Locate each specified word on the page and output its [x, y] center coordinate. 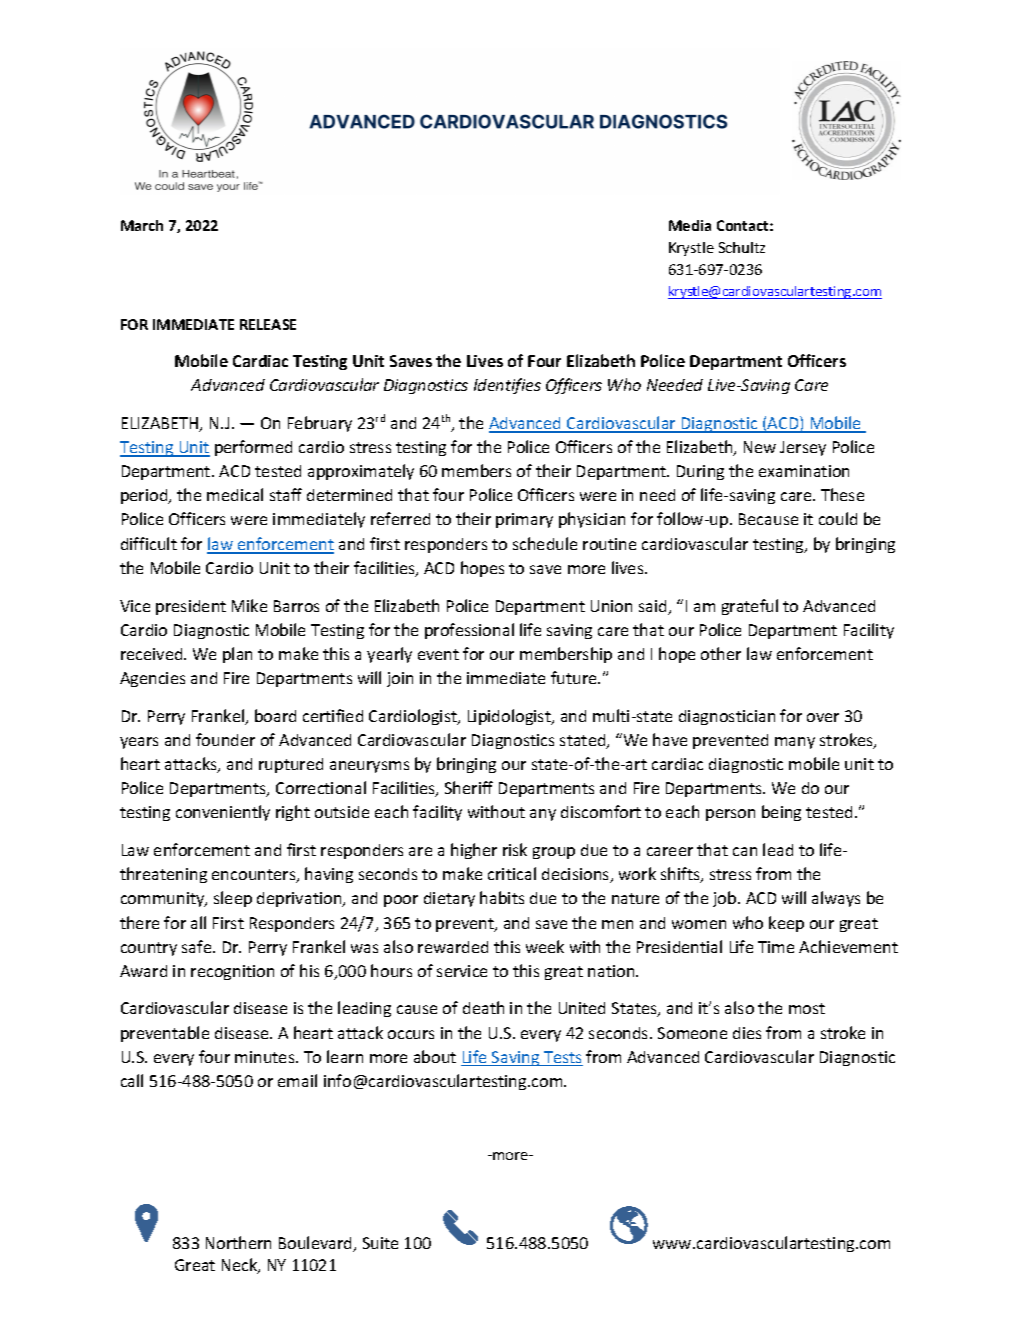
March [142, 225]
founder [225, 739]
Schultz [742, 247]
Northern [238, 1242]
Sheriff [469, 787]
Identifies [507, 386]
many [795, 743]
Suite [380, 1243]
